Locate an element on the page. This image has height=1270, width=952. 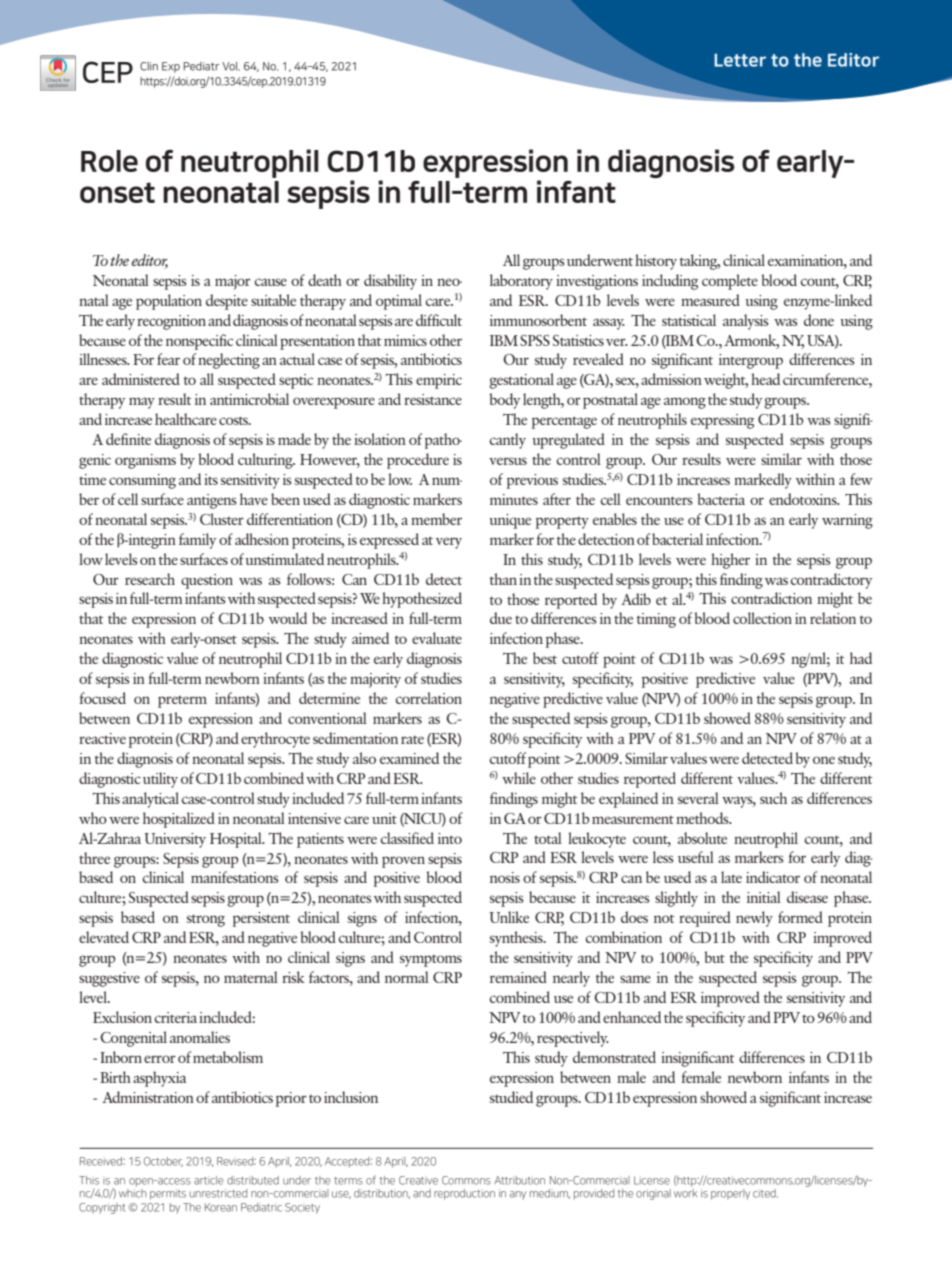
laboratory is located at coordinates (521, 282).
